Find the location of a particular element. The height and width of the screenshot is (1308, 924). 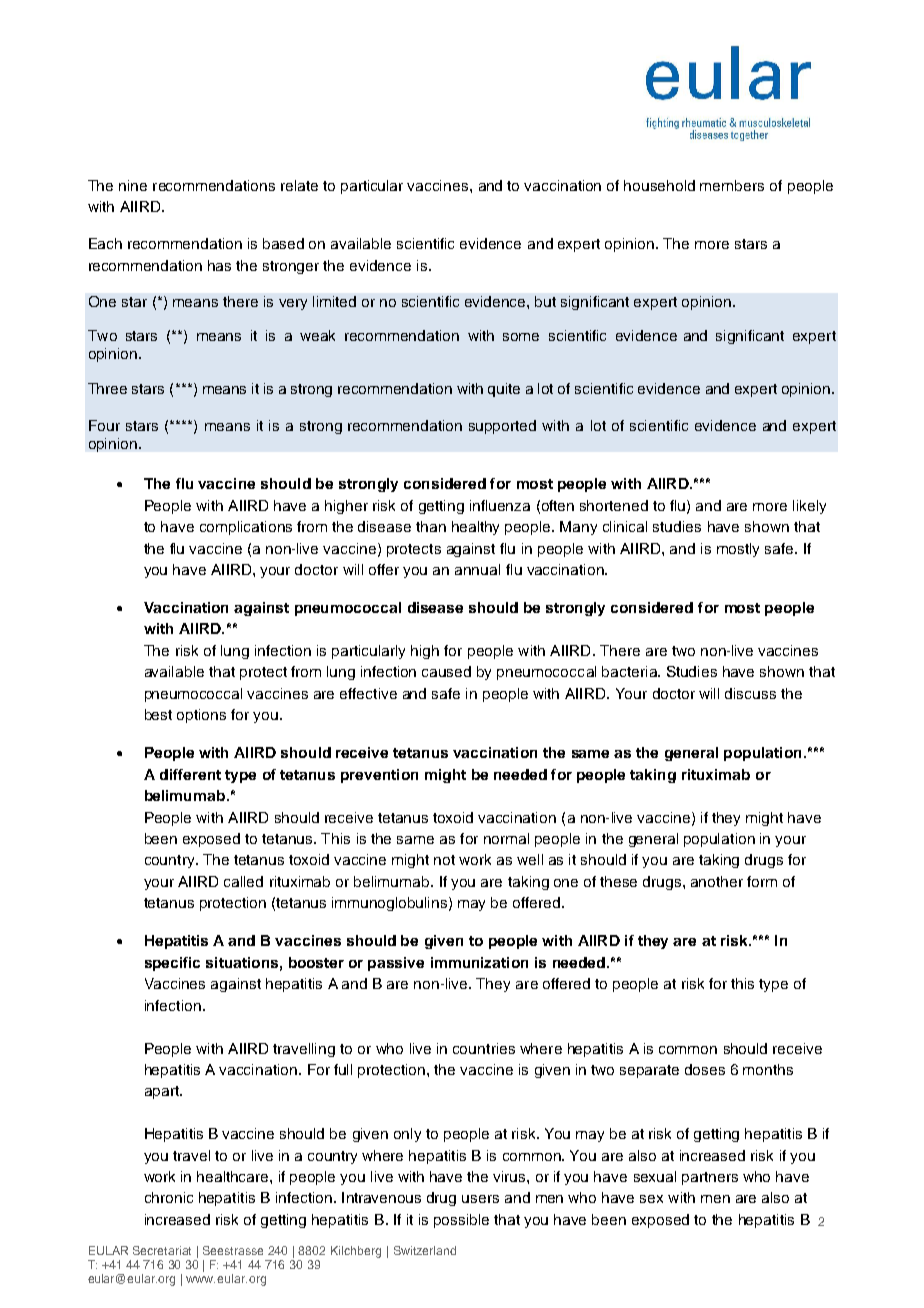

likely is located at coordinates (809, 507).
